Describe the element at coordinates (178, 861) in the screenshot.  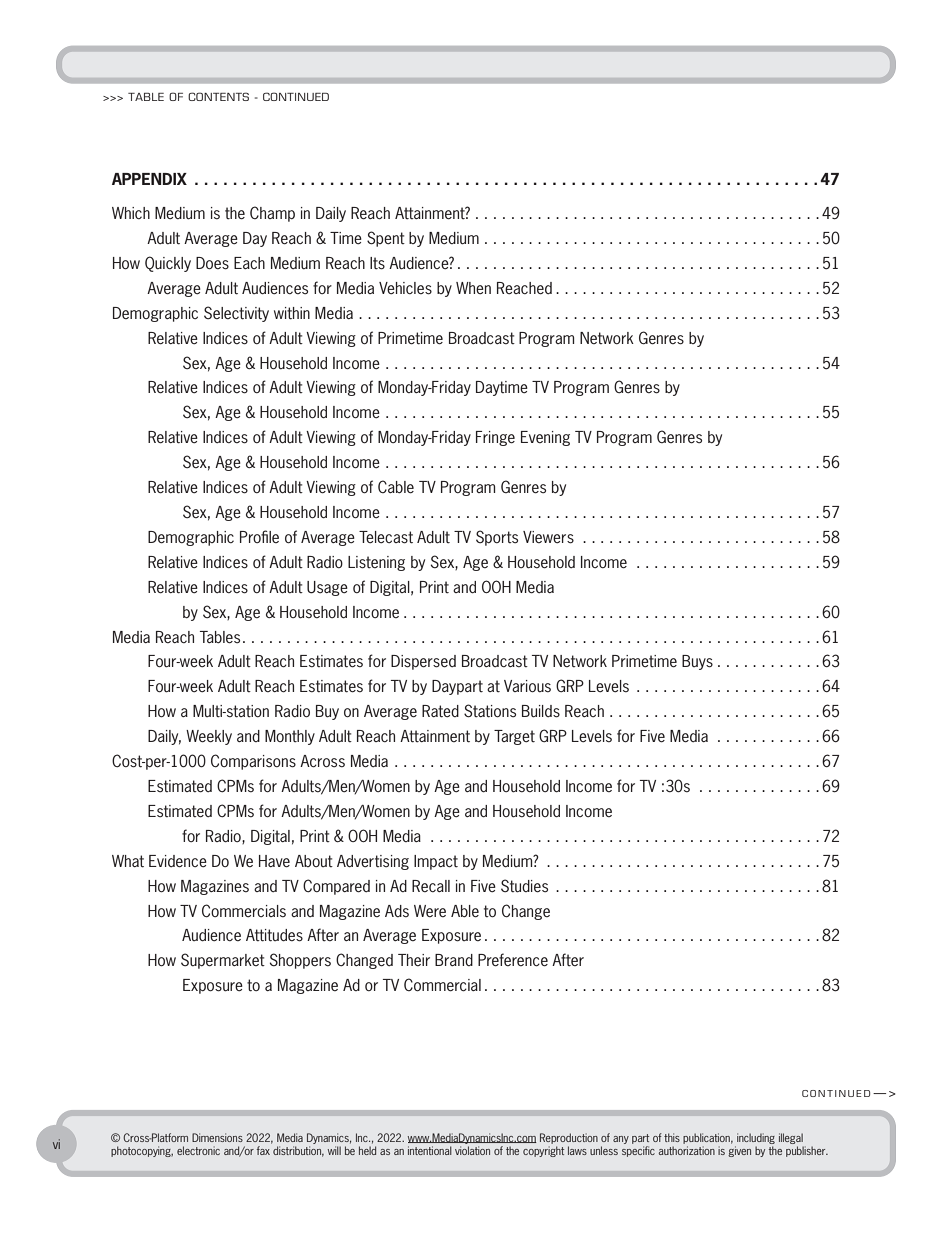
I see `Evidence` at that location.
